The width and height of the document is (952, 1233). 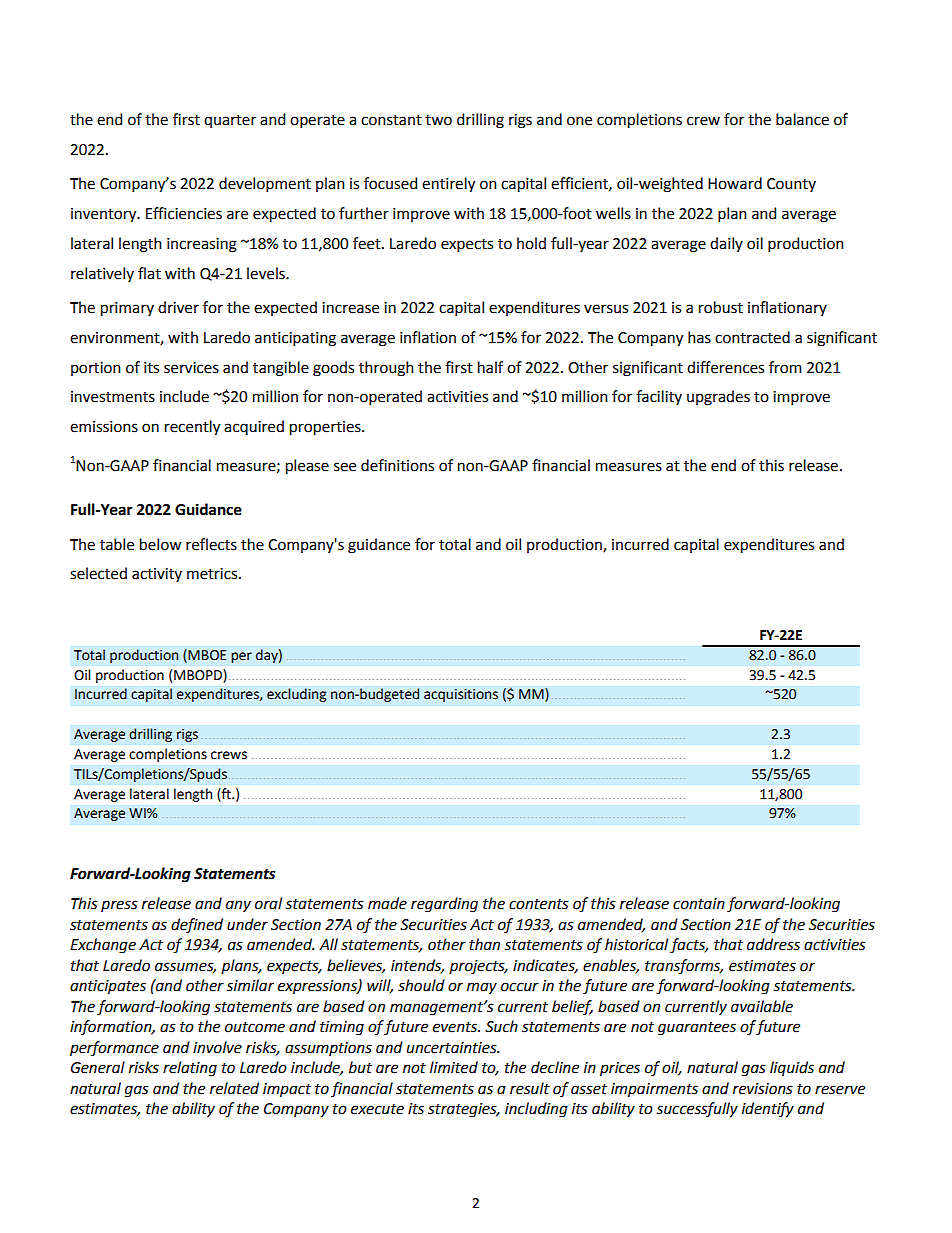 I want to click on upgrades, so click(x=718, y=398).
